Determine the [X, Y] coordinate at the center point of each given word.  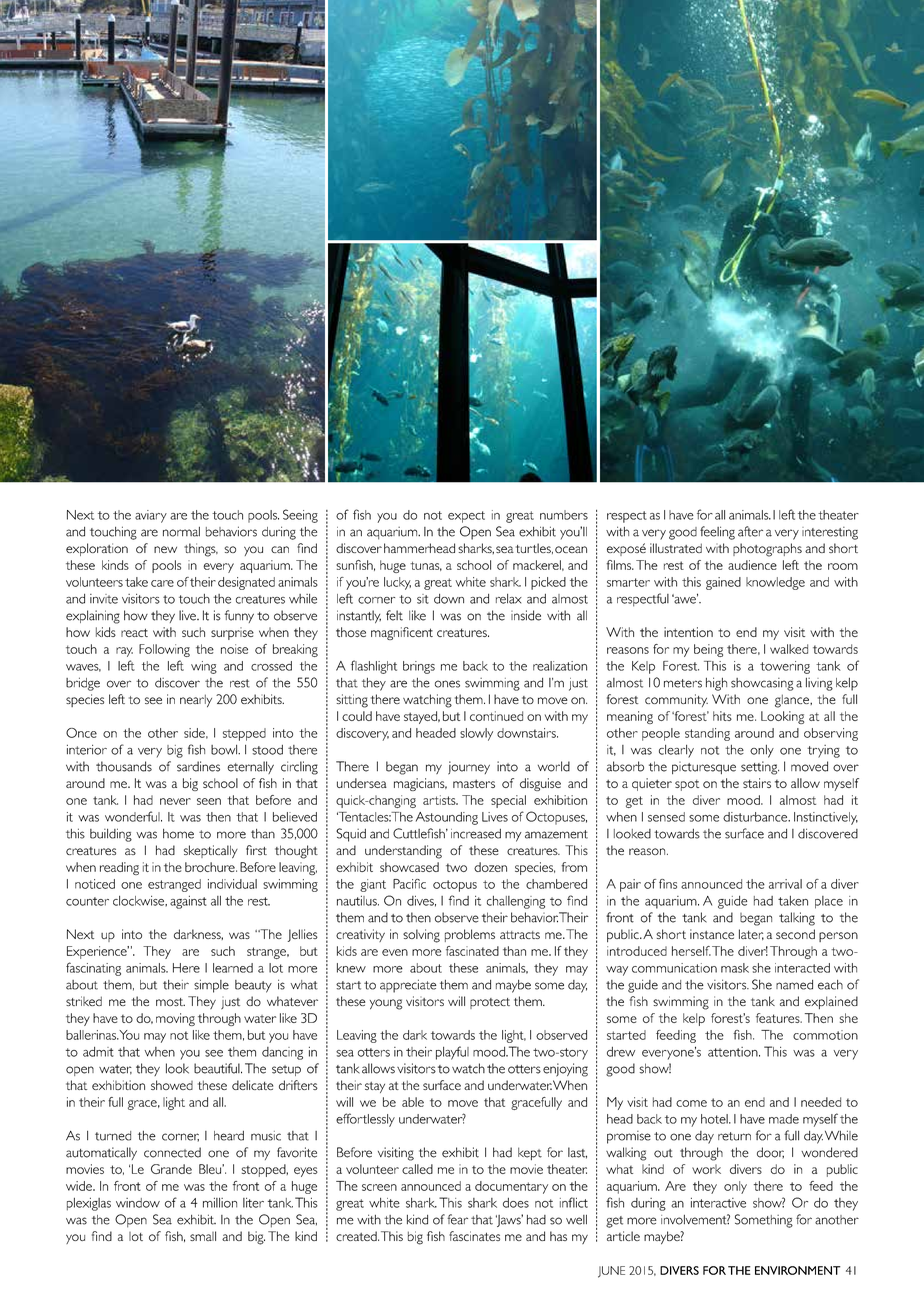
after [750, 531]
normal [181, 532]
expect [466, 517]
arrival [785, 884]
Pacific [409, 884]
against [188, 902]
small [203, 1236]
